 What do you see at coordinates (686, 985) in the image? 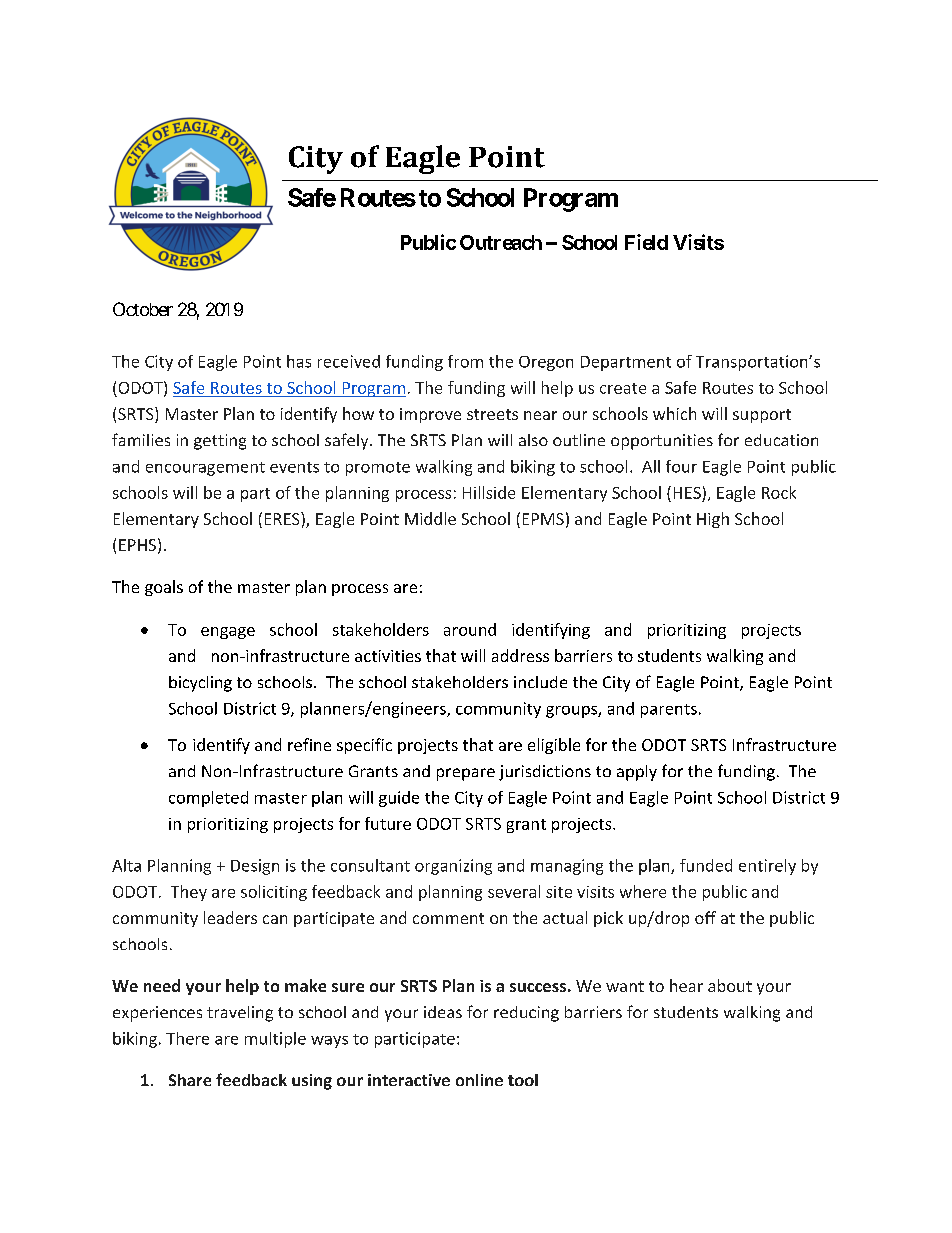
I see `hear` at bounding box center [686, 985].
